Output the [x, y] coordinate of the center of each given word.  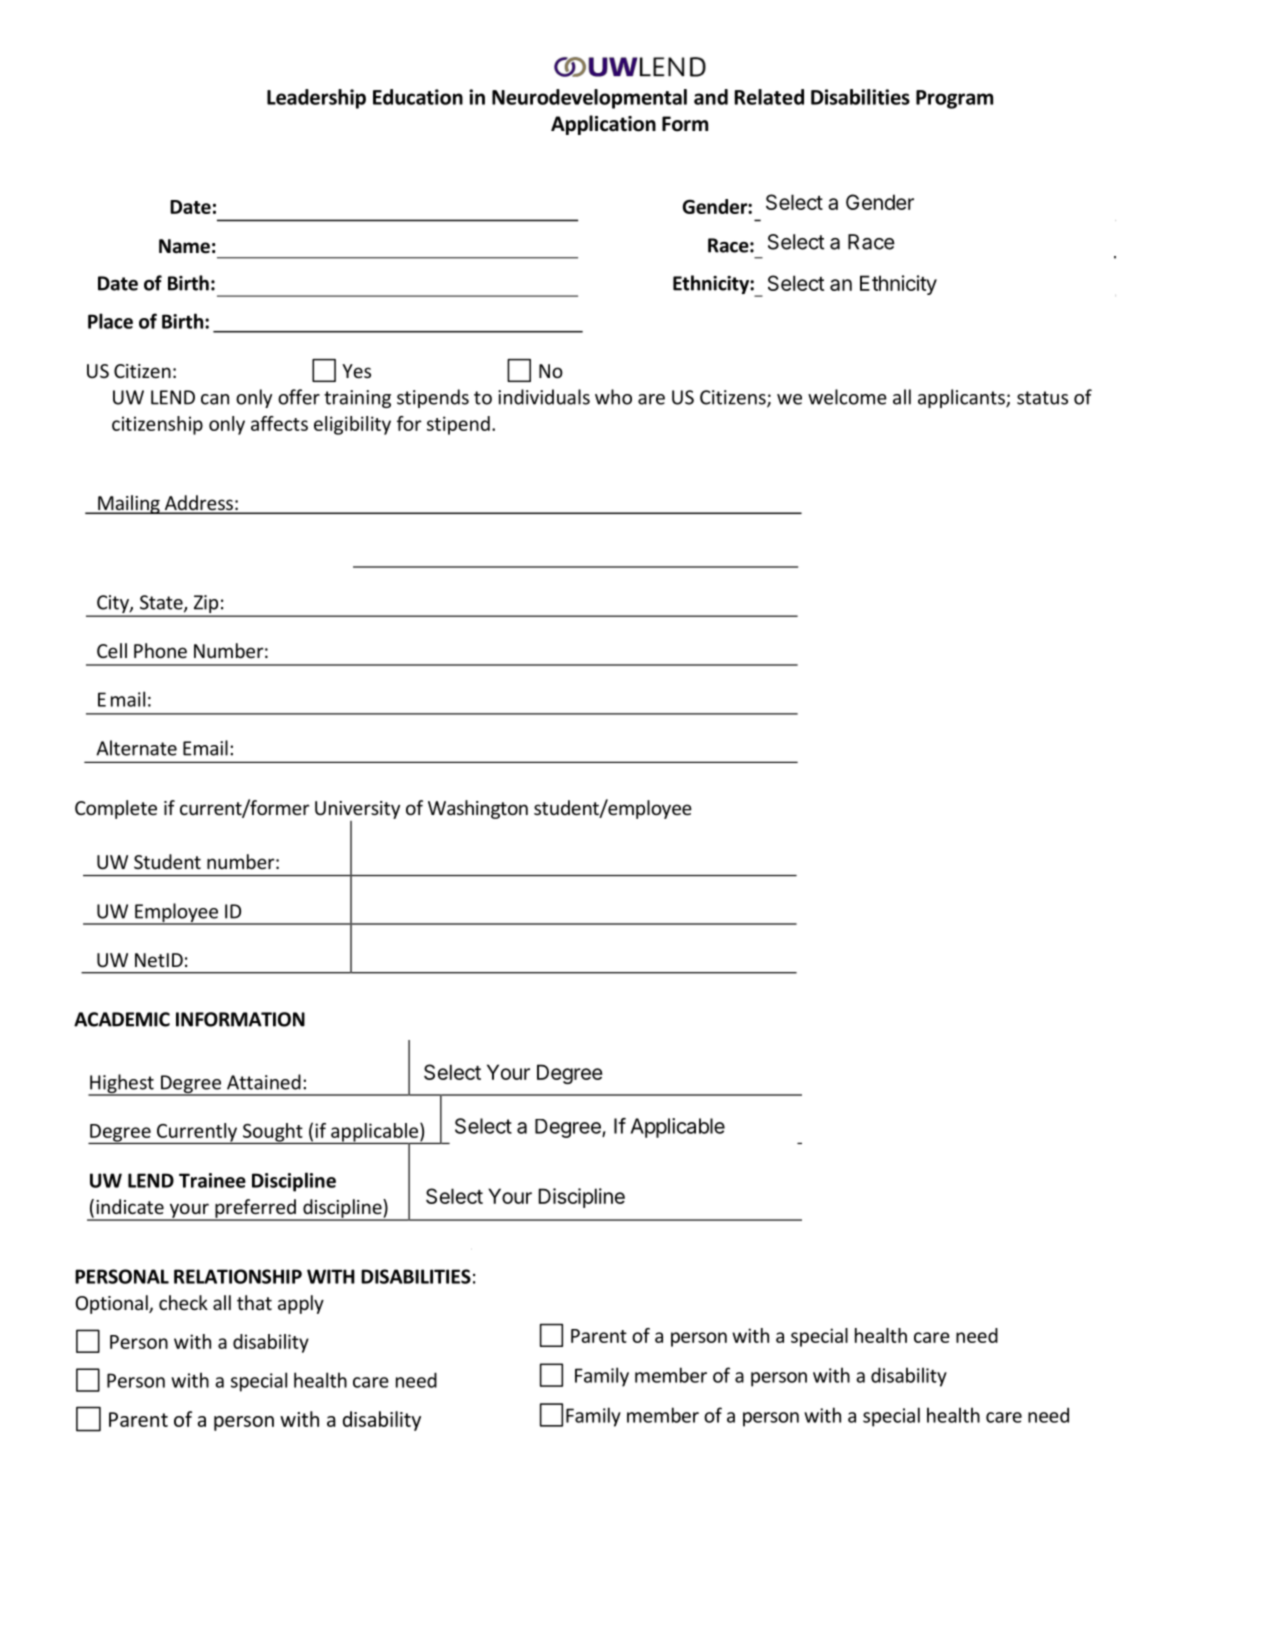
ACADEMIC [122, 1019]
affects [279, 423]
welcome [847, 397]
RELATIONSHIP [238, 1276]
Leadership [316, 99]
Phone [160, 650]
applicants [962, 398]
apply [301, 1304]
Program [954, 99]
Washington [478, 809]
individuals [544, 397]
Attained [264, 1082]
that [254, 1302]
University [357, 810]
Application [603, 125]
